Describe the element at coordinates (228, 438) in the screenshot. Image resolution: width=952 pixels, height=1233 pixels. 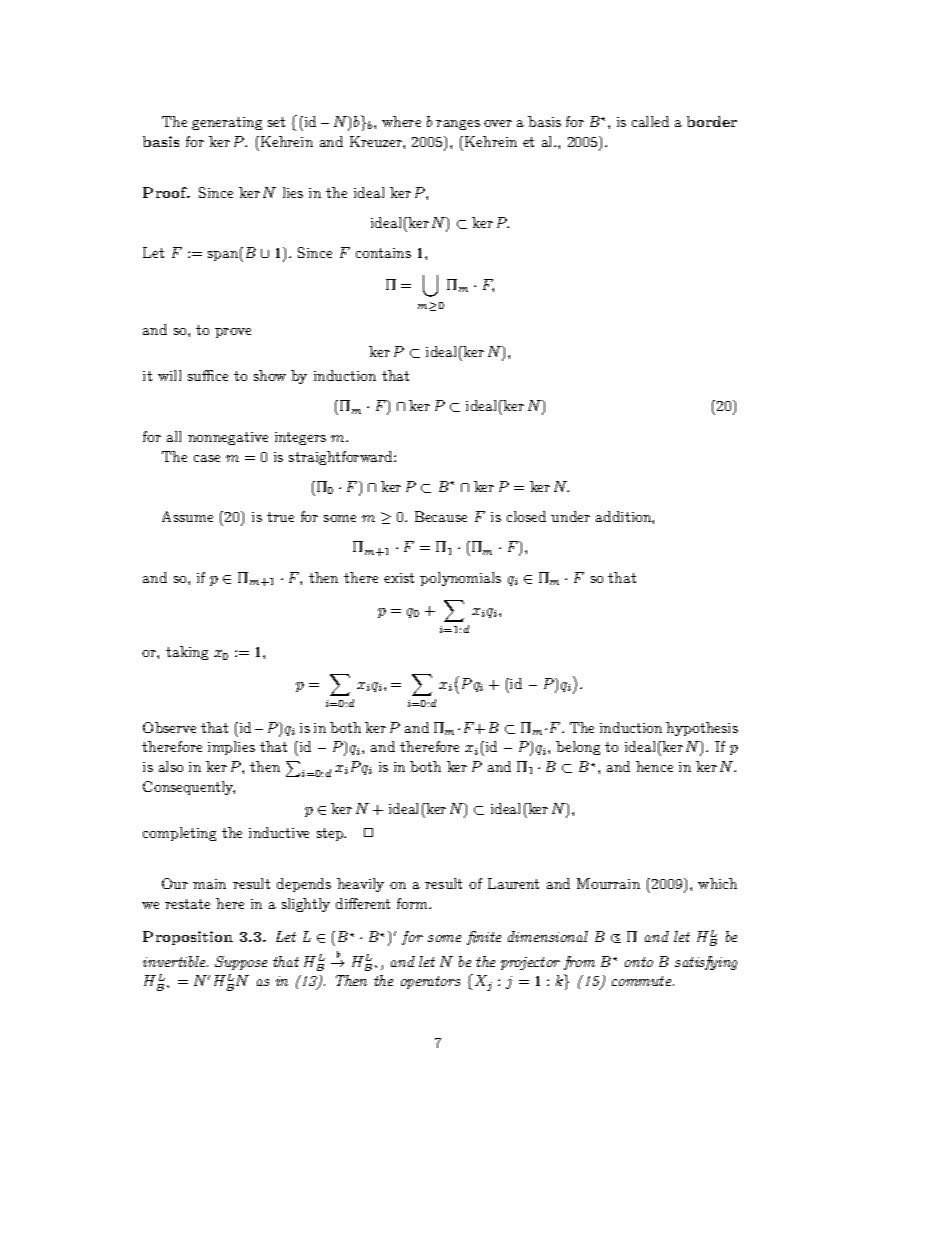
I see `nonnegative` at that location.
